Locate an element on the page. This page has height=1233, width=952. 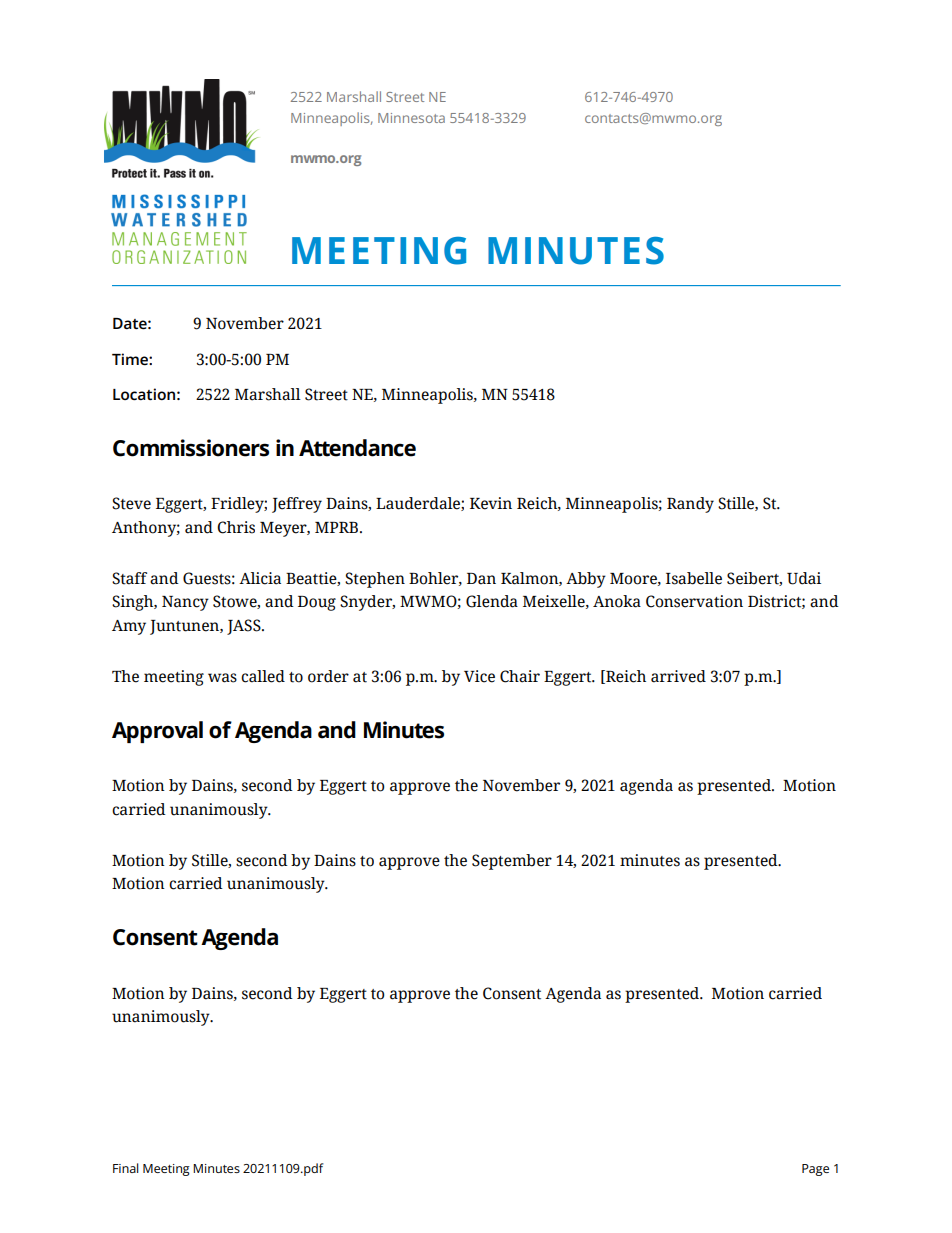
Approval is located at coordinates (157, 732).
